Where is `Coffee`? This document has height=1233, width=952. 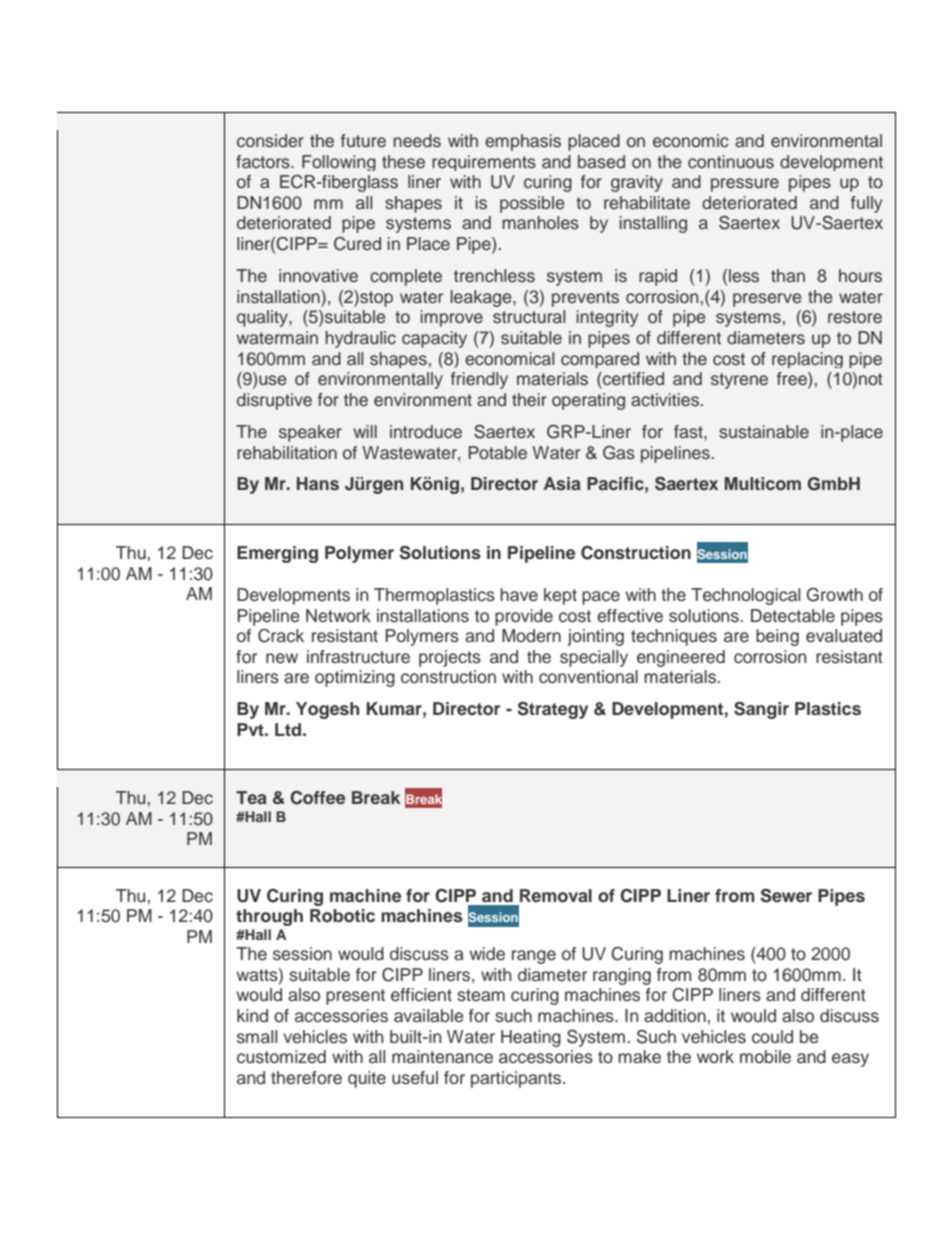
Coffee is located at coordinates (317, 798).
